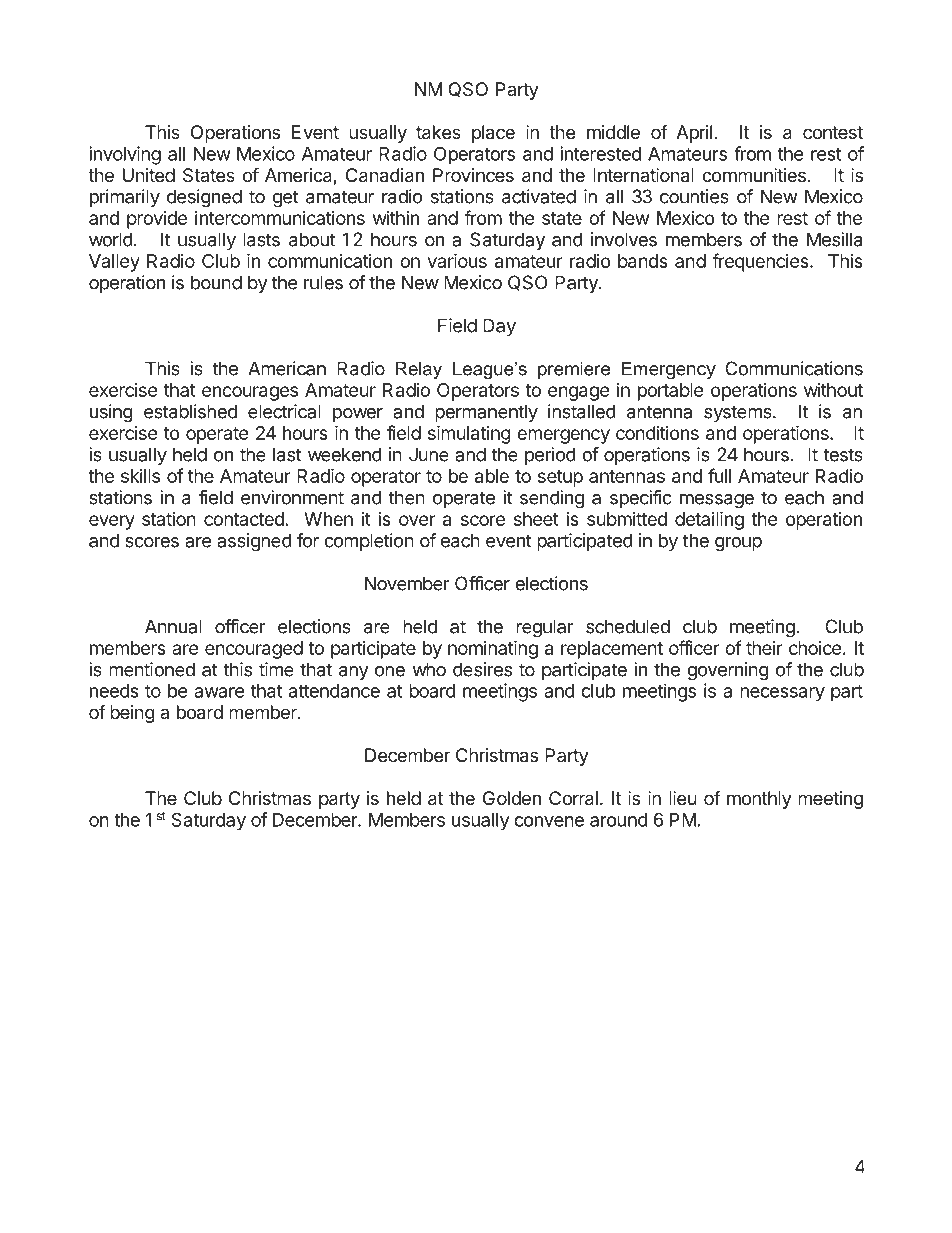 Image resolution: width=952 pixels, height=1233 pixels. Describe the element at coordinates (761, 262) in the document. I see `frequencies` at that location.
